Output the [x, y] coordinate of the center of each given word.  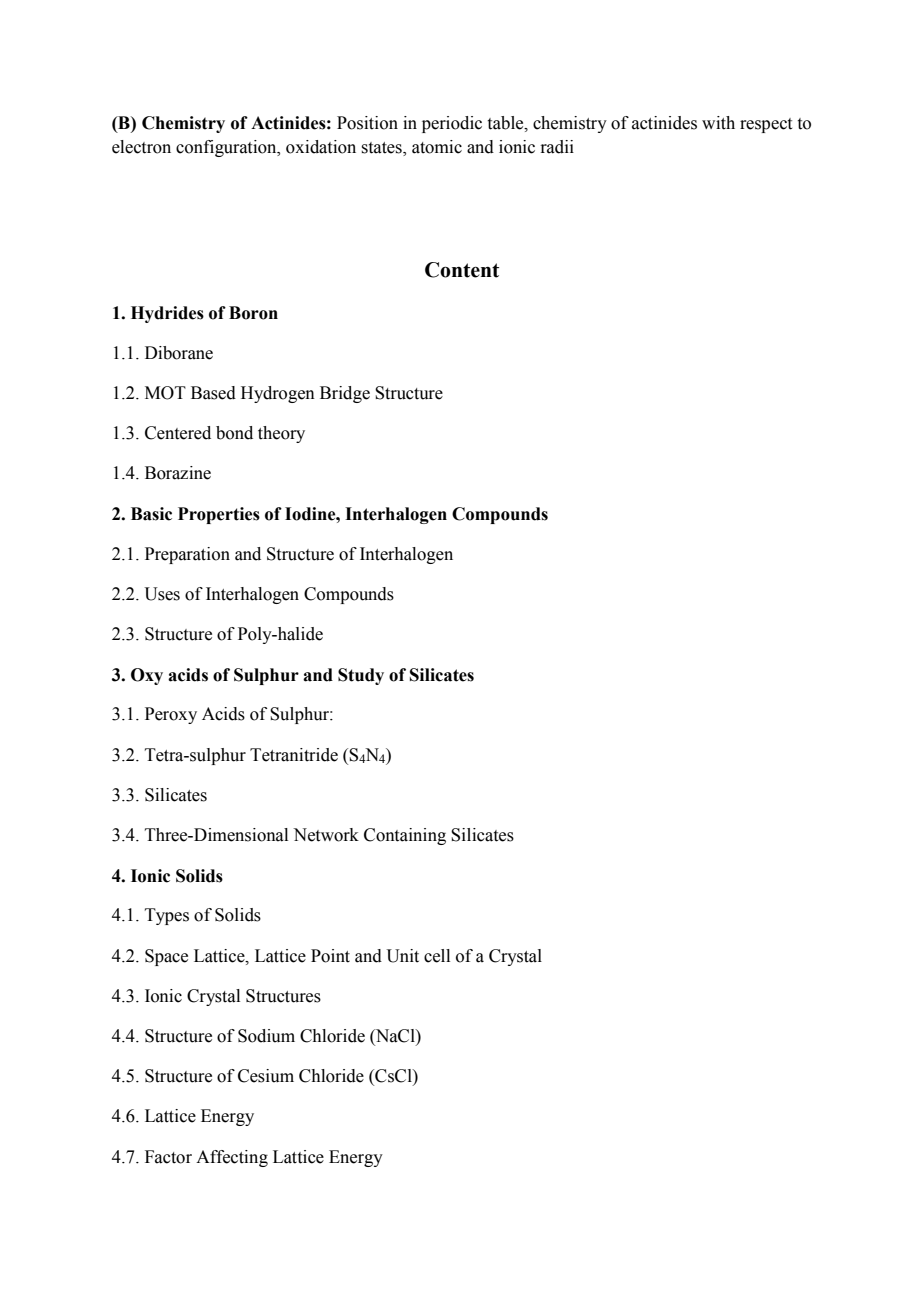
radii [557, 147]
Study [361, 676]
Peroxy [171, 715]
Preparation [187, 555]
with [718, 123]
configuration [227, 148]
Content [462, 270]
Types [167, 916]
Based [213, 393]
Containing [405, 836]
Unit [402, 956]
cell [437, 956]
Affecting [232, 1158]
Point [330, 956]
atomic [437, 147]
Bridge [345, 394]
